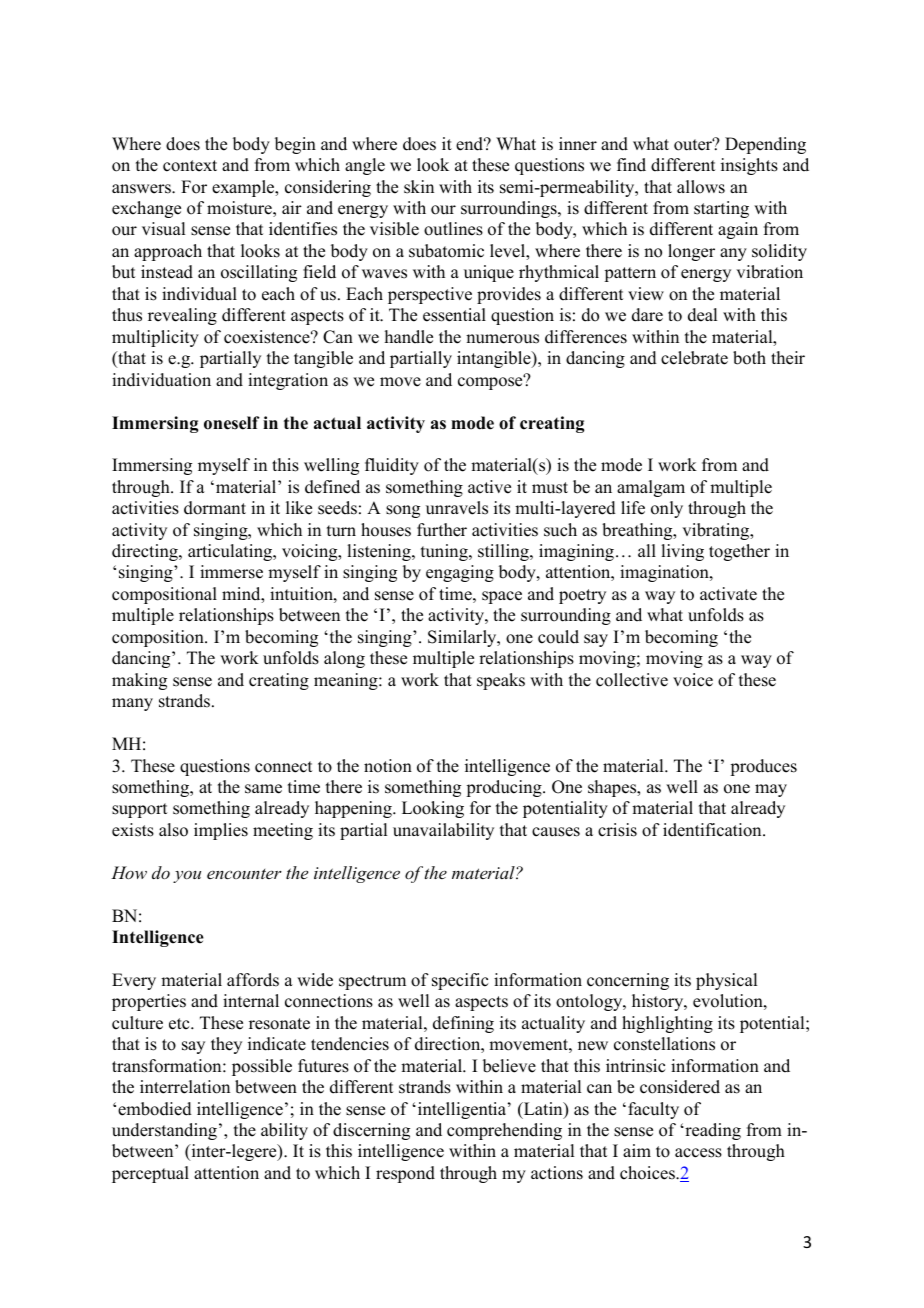 Image resolution: width=924 pixels, height=1308 pixels. Describe the element at coordinates (698, 1153) in the page. I see `access` at that location.
